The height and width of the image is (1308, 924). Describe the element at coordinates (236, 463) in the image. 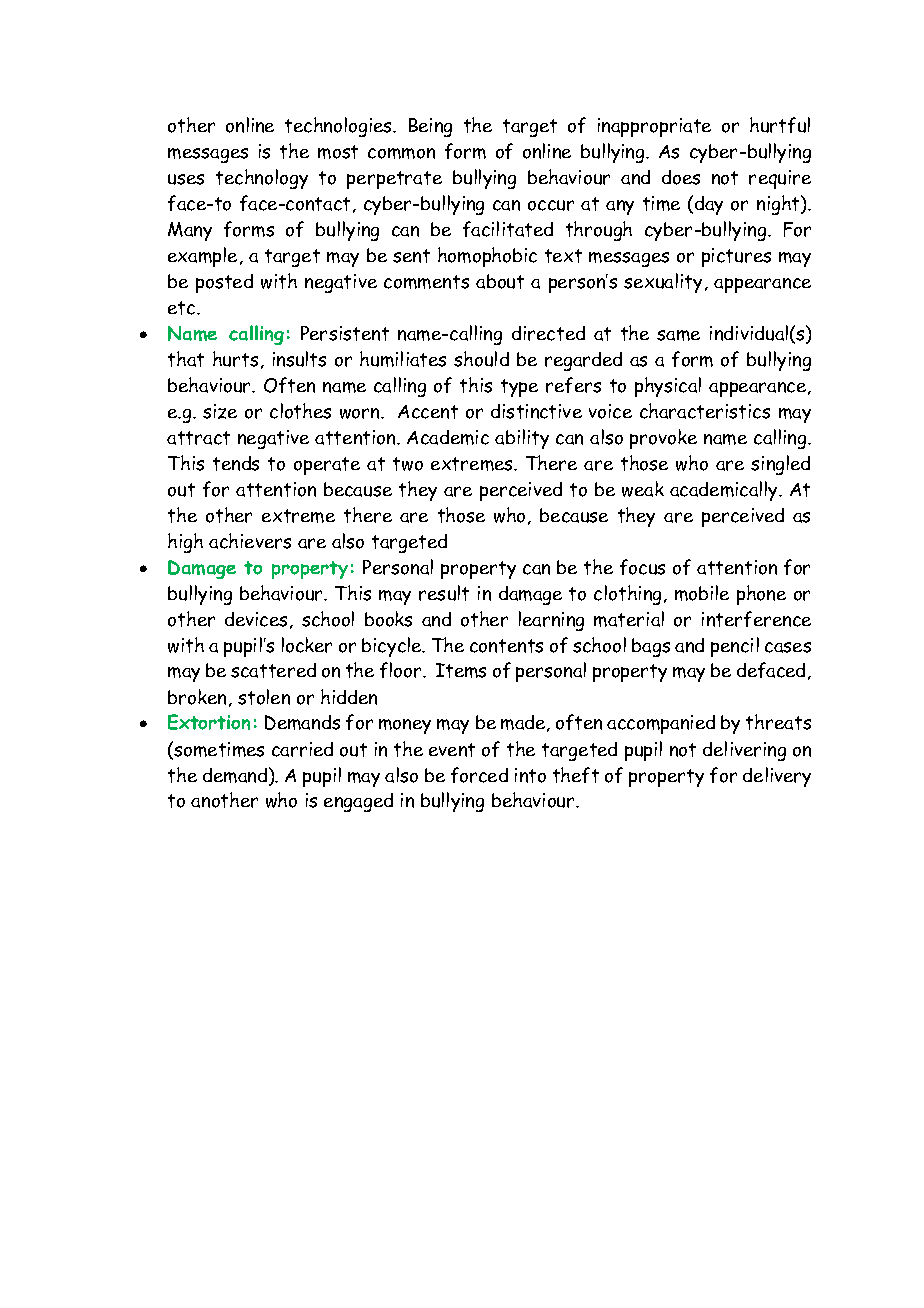

I see `tends` at that location.
